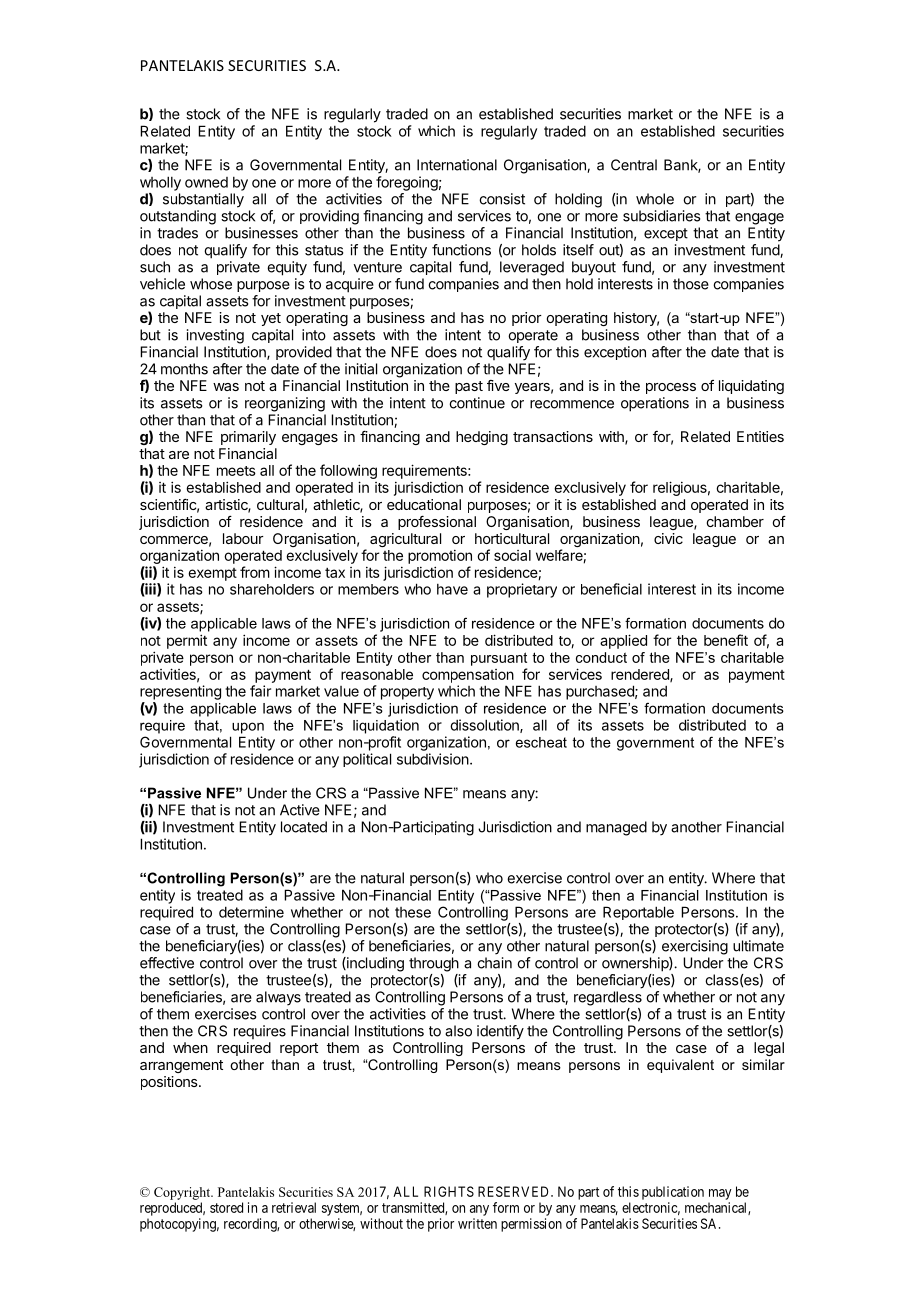 This screenshot has width=924, height=1308. I want to click on publication, so click(673, 1193).
